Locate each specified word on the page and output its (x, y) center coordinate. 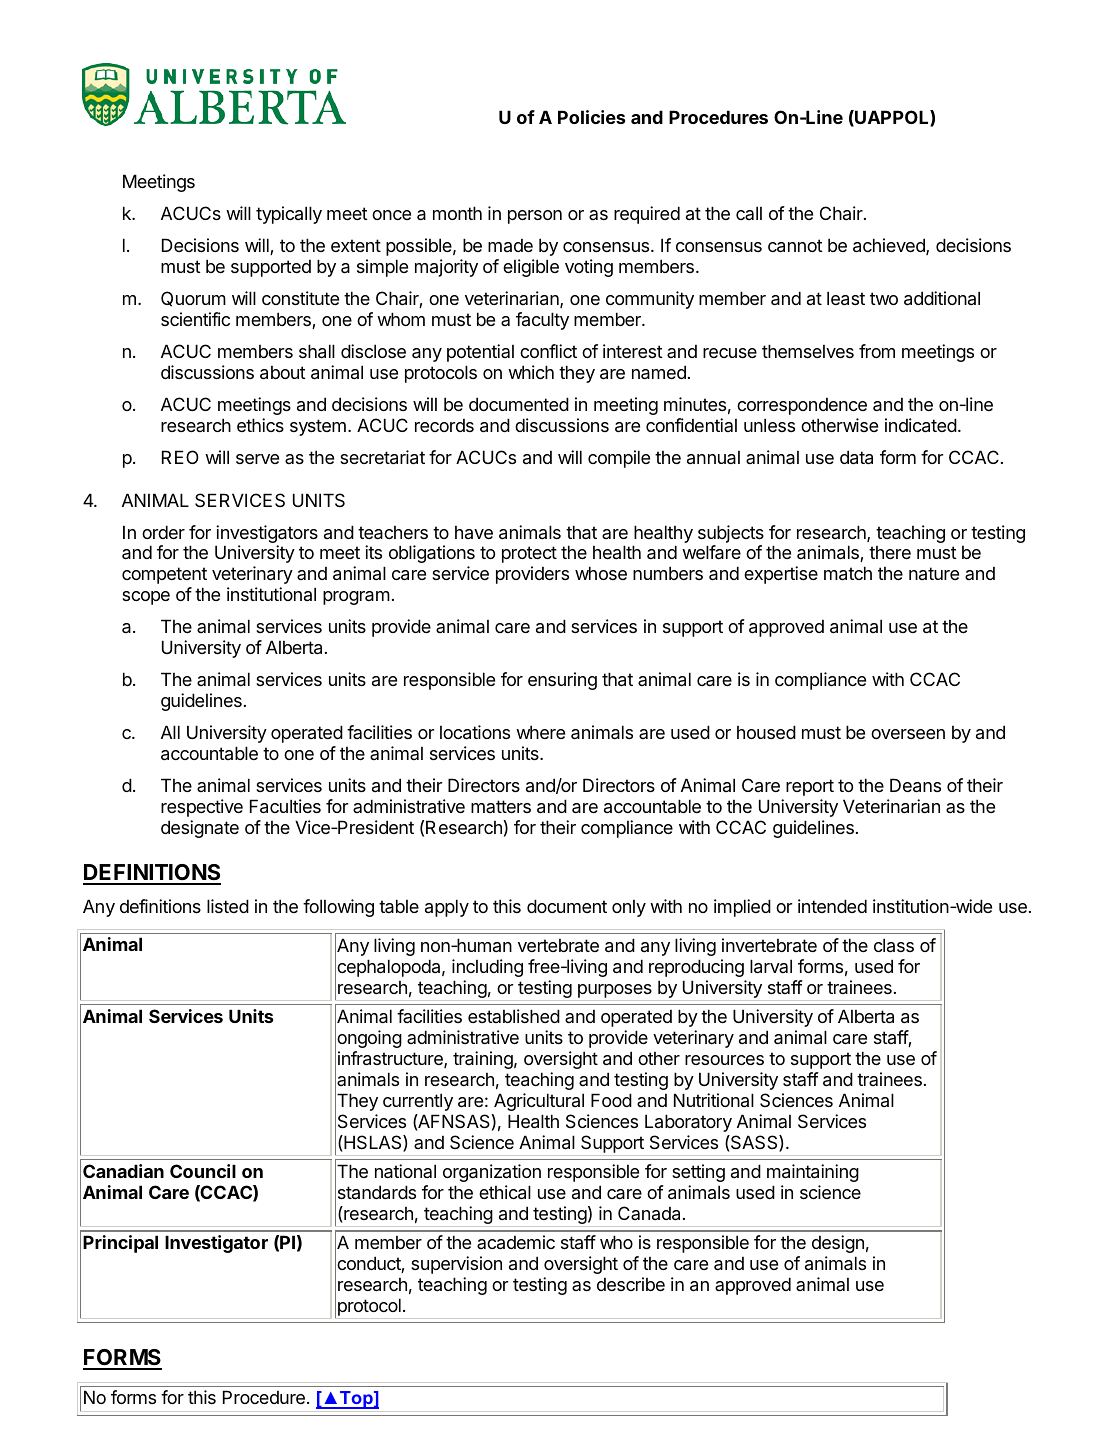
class (894, 945)
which (531, 372)
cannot (795, 246)
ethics (260, 425)
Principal (120, 1244)
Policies (591, 117)
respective (202, 808)
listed (228, 906)
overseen (908, 734)
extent (356, 245)
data (856, 457)
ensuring (562, 681)
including (487, 968)
